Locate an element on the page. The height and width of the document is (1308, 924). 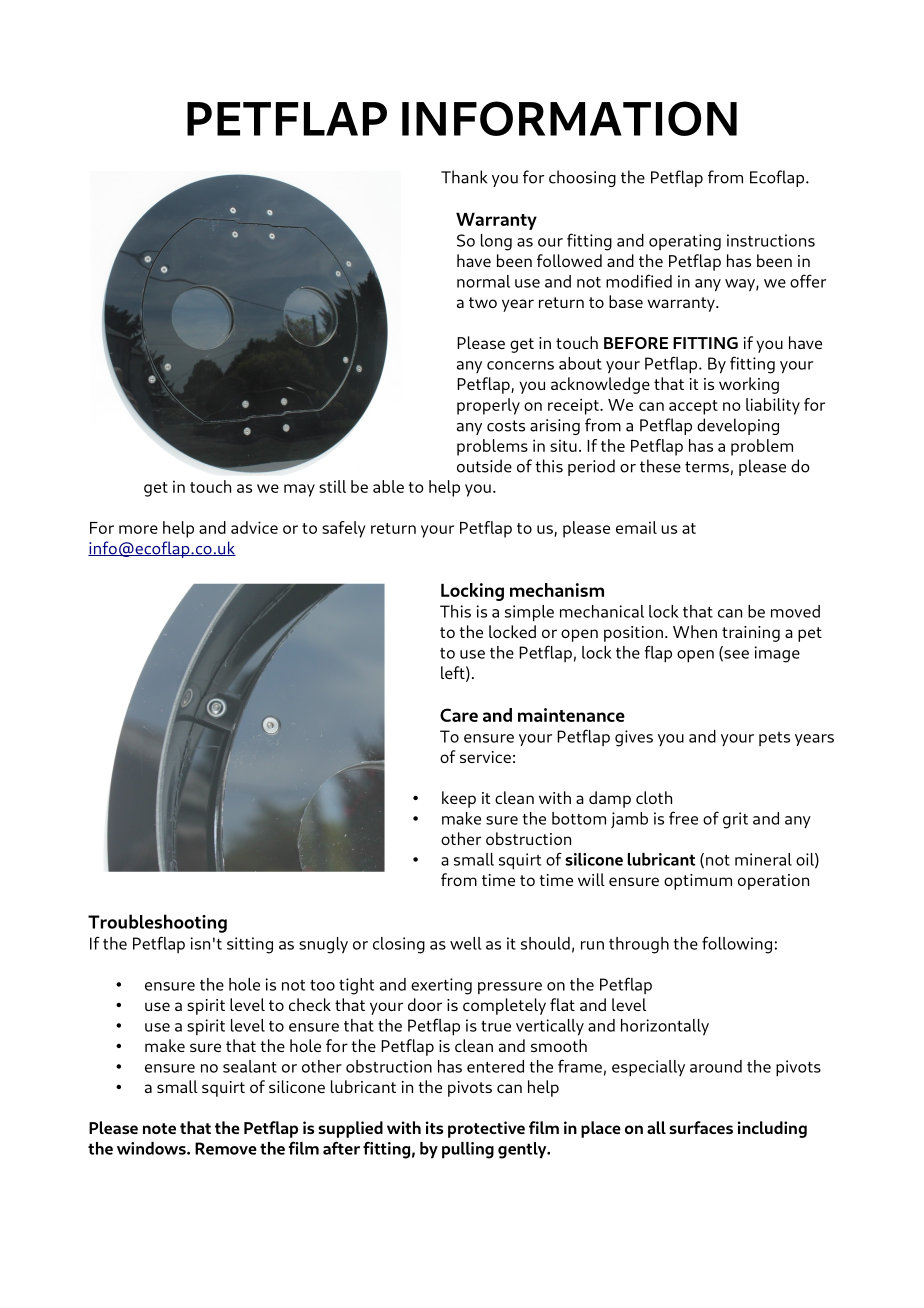
Troubleshooting is located at coordinates (157, 923).
